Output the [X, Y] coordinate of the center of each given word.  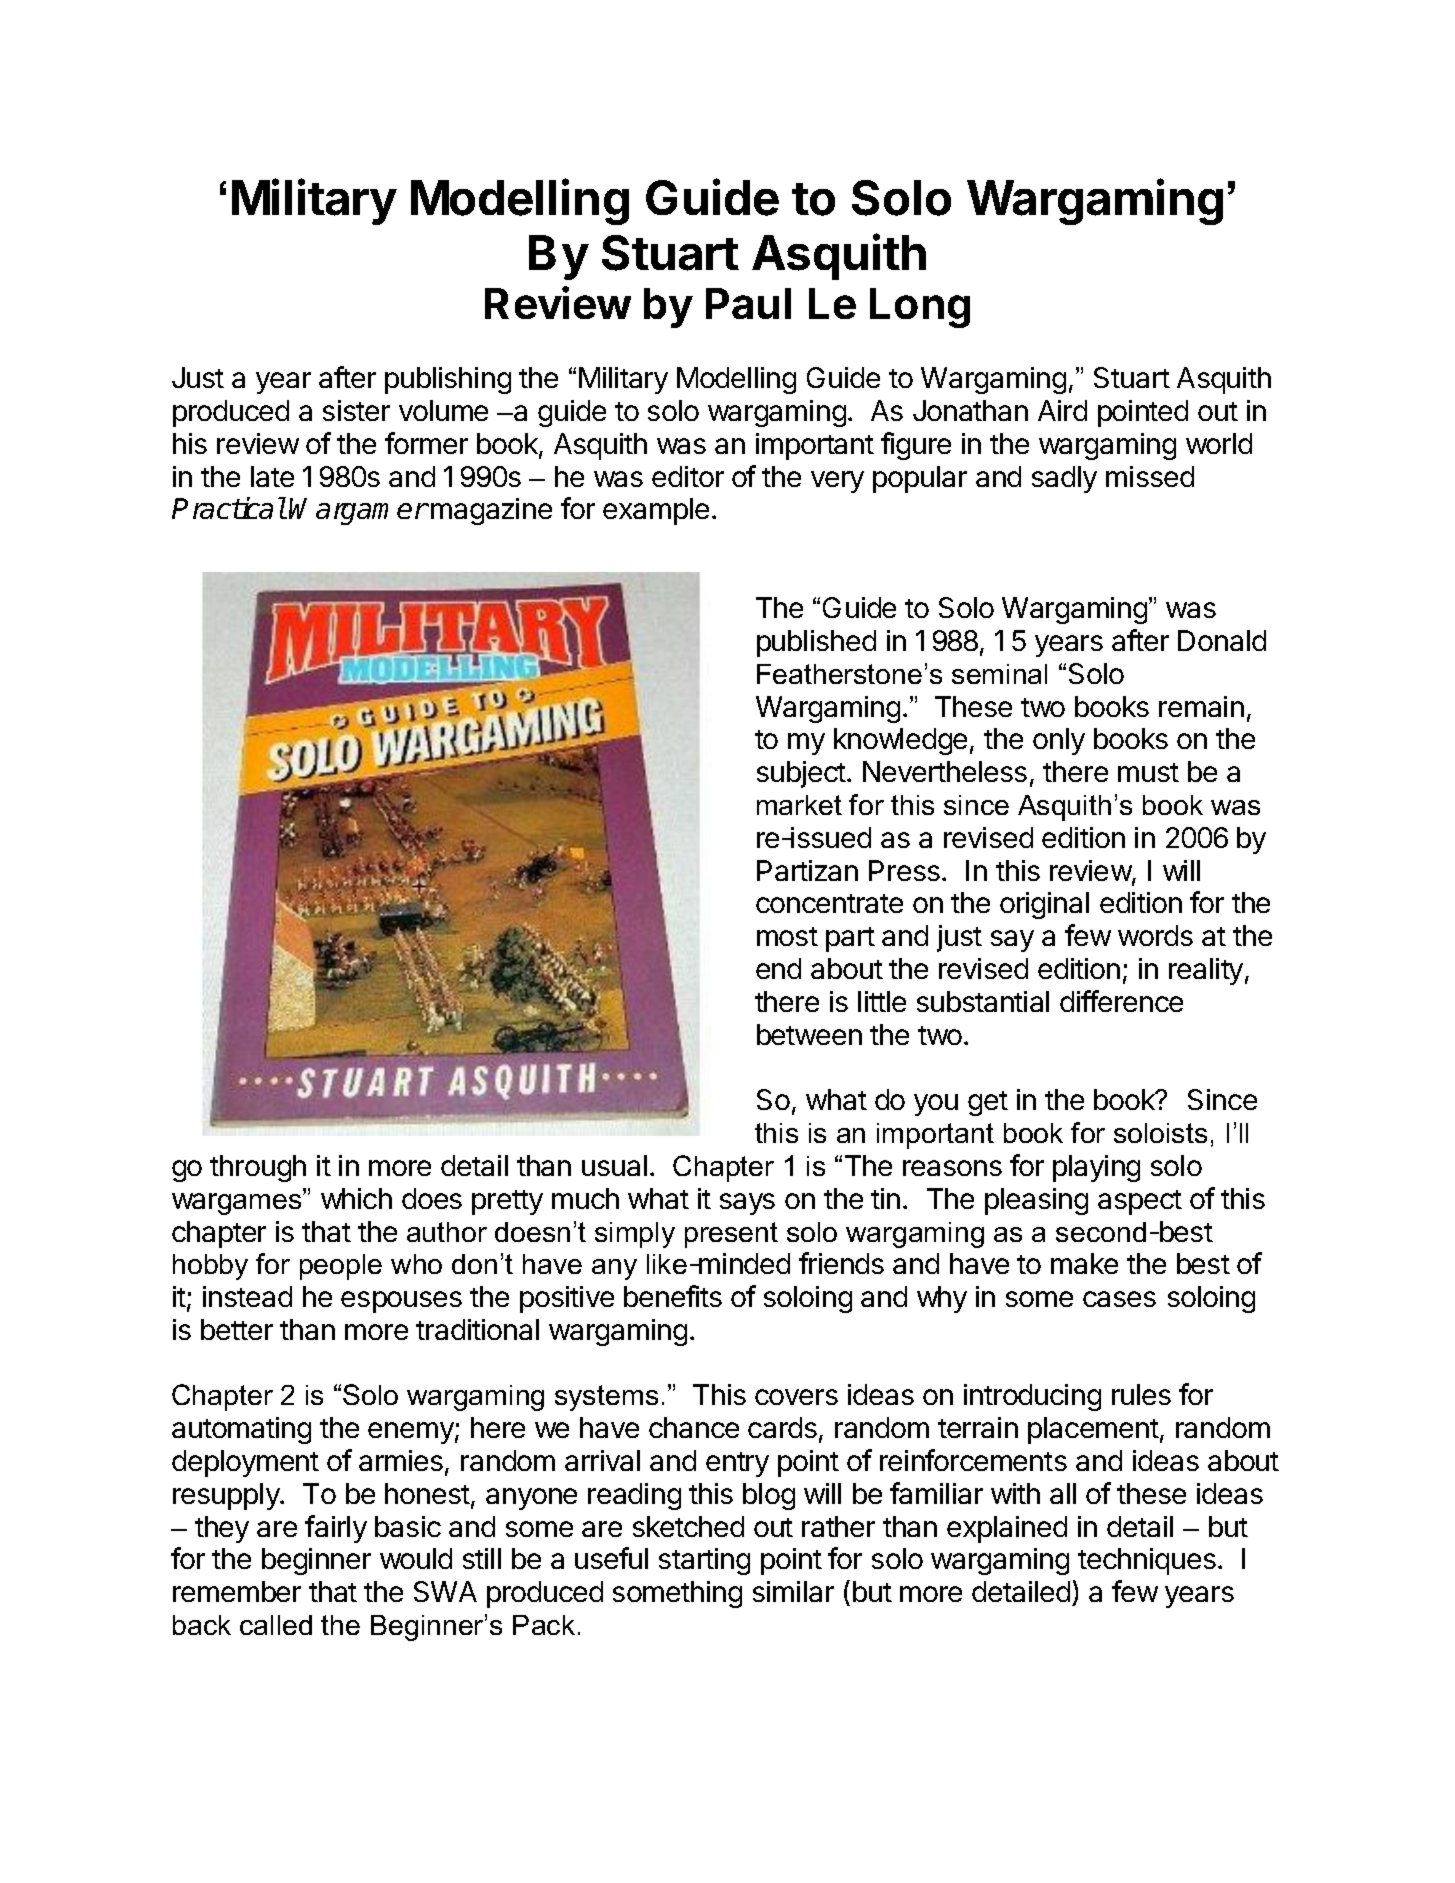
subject [801, 774]
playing [1096, 1168]
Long [920, 308]
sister [356, 410]
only [1059, 741]
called [276, 1625]
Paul [748, 303]
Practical [229, 508]
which [356, 1198]
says [747, 1204]
